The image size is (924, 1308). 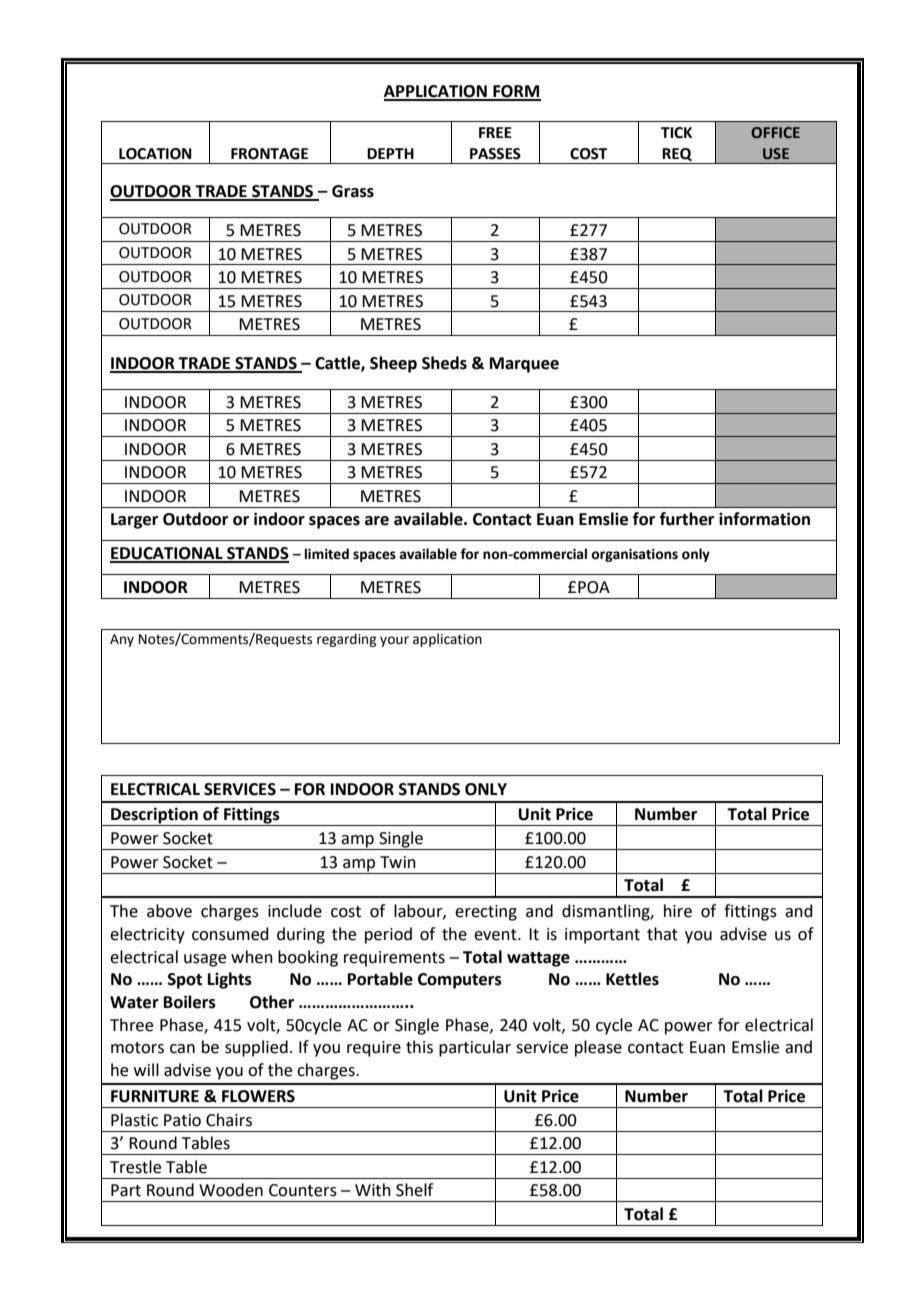 I want to click on Wooden, so click(x=231, y=1190).
